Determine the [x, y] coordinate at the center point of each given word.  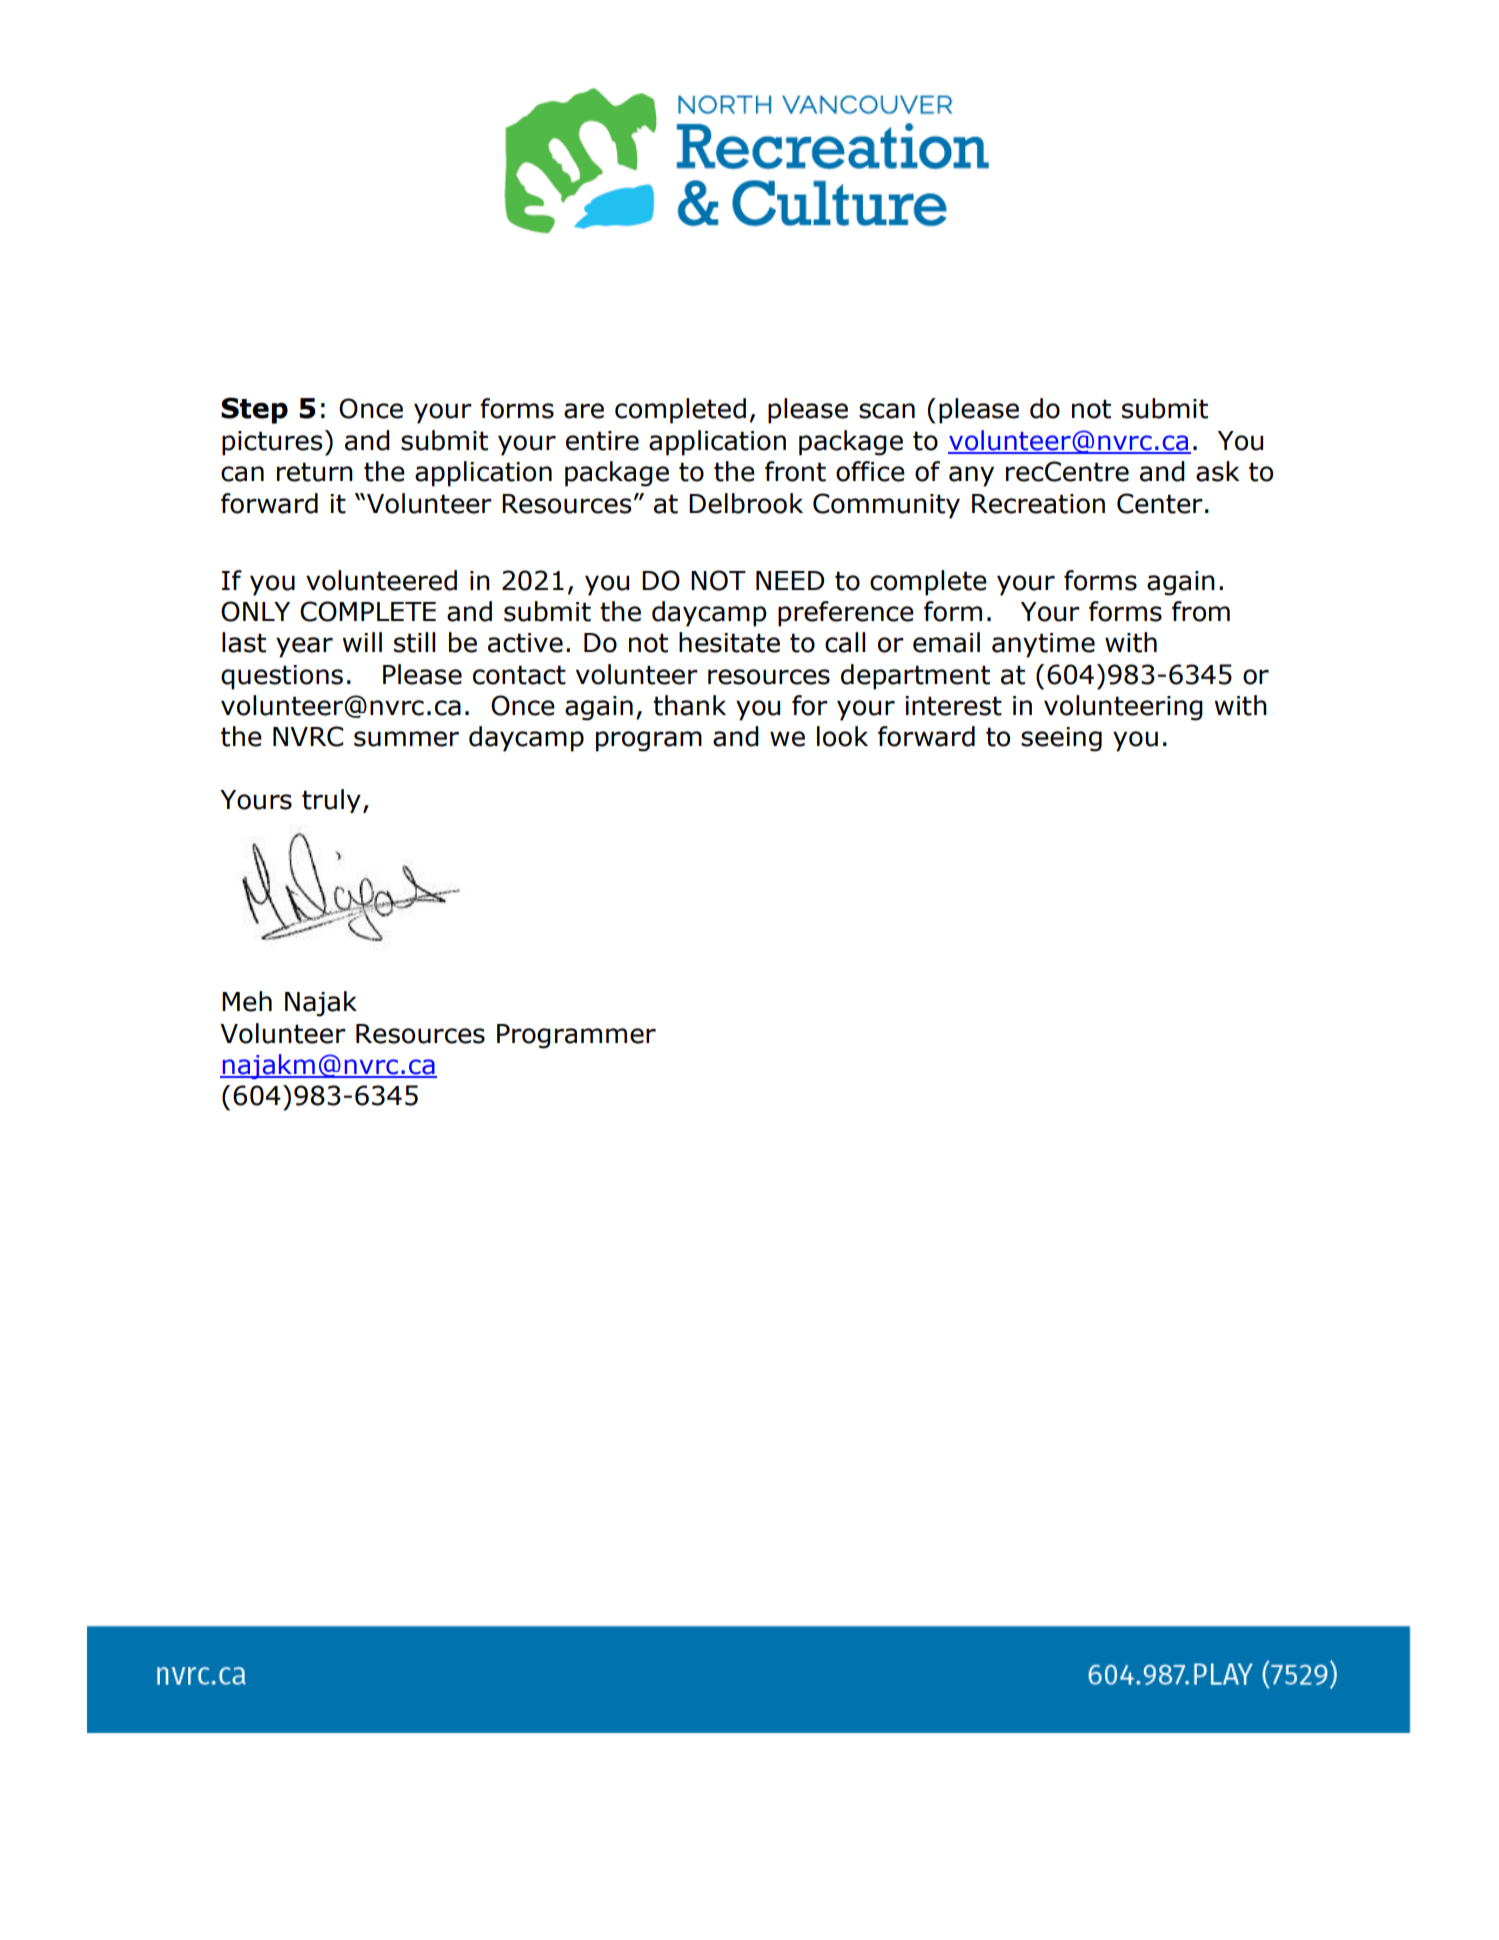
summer [406, 739]
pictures [272, 443]
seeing [1061, 739]
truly [331, 801]
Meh [247, 1001]
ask [1218, 471]
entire [602, 441]
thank [689, 705]
